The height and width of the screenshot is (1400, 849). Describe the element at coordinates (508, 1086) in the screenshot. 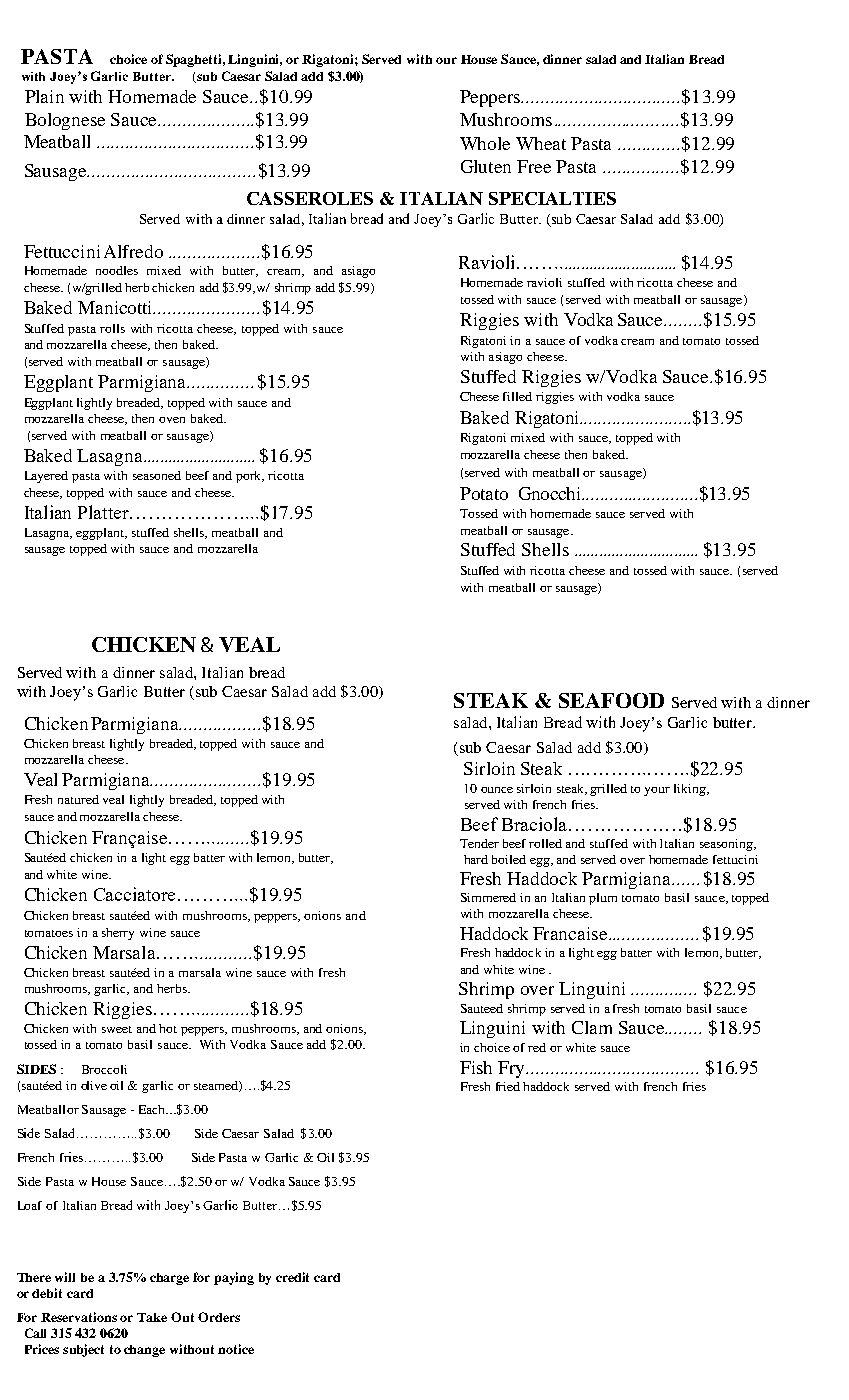

I see `fried` at that location.
